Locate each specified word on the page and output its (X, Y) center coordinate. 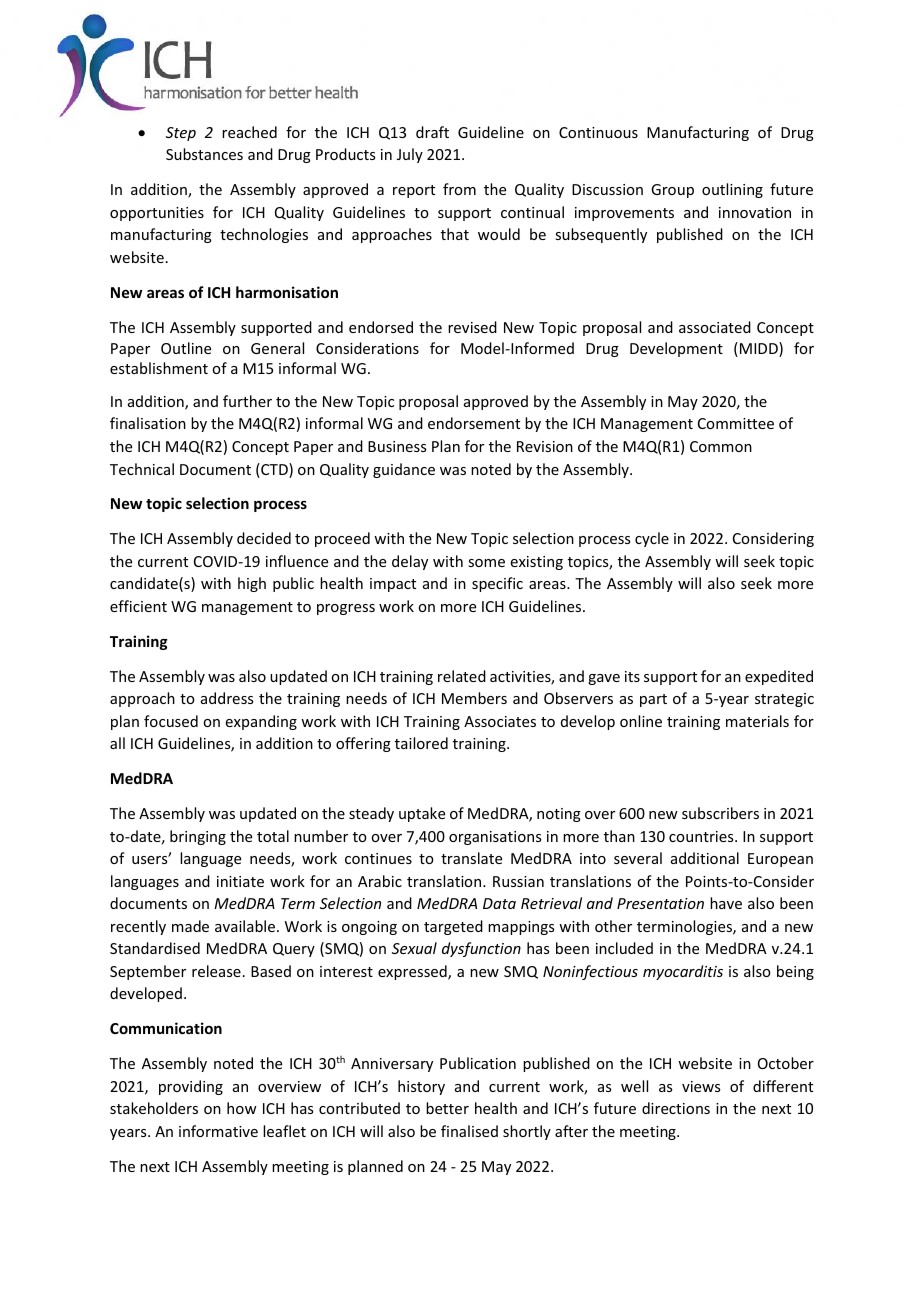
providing (191, 1087)
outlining (732, 190)
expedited (779, 677)
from (459, 189)
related (462, 676)
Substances (204, 154)
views (701, 1086)
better (447, 1108)
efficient (138, 606)
